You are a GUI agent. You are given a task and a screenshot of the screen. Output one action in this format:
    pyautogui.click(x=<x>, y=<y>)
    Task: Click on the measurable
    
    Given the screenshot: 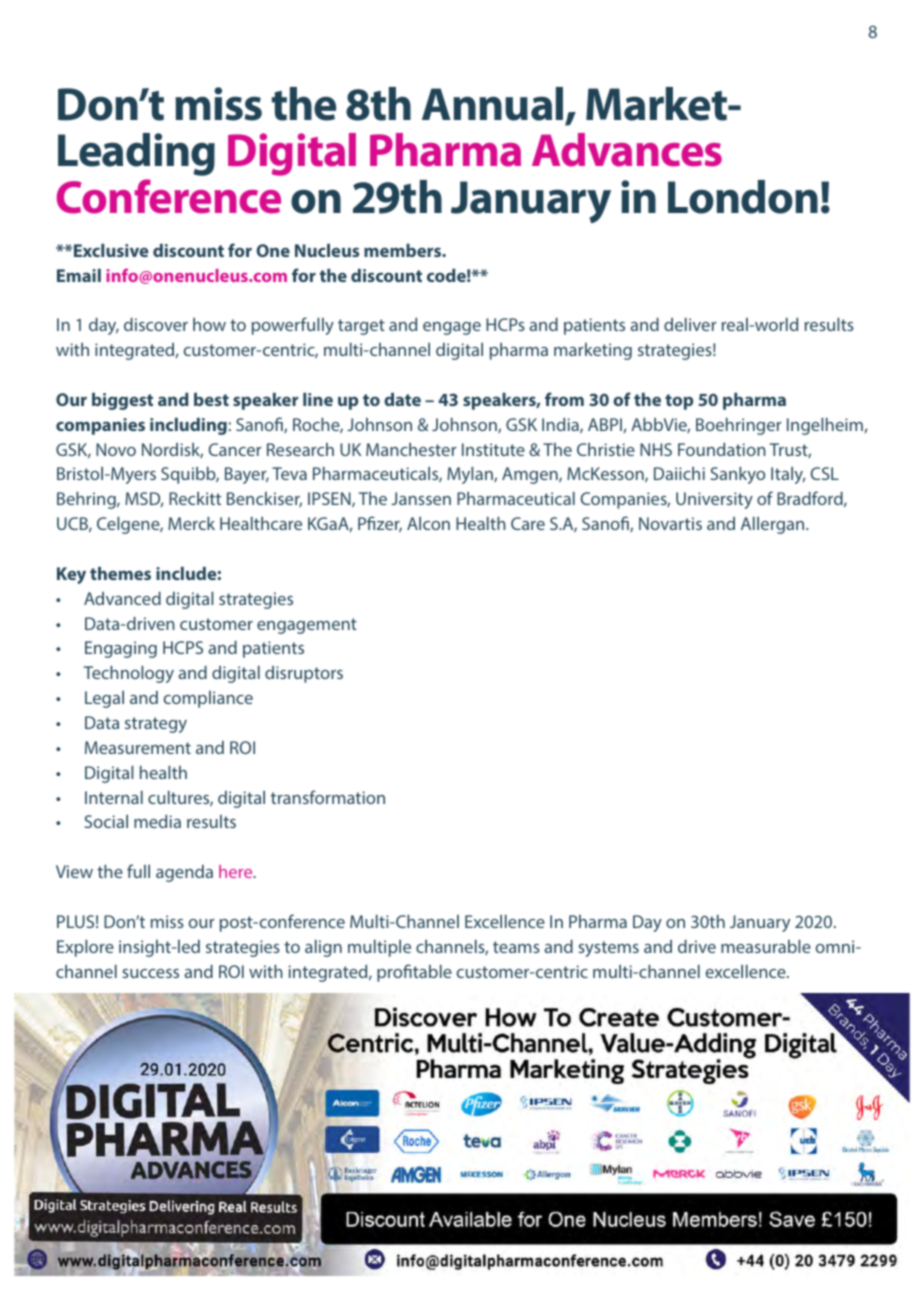 What is the action you would take?
    pyautogui.click(x=766, y=946)
